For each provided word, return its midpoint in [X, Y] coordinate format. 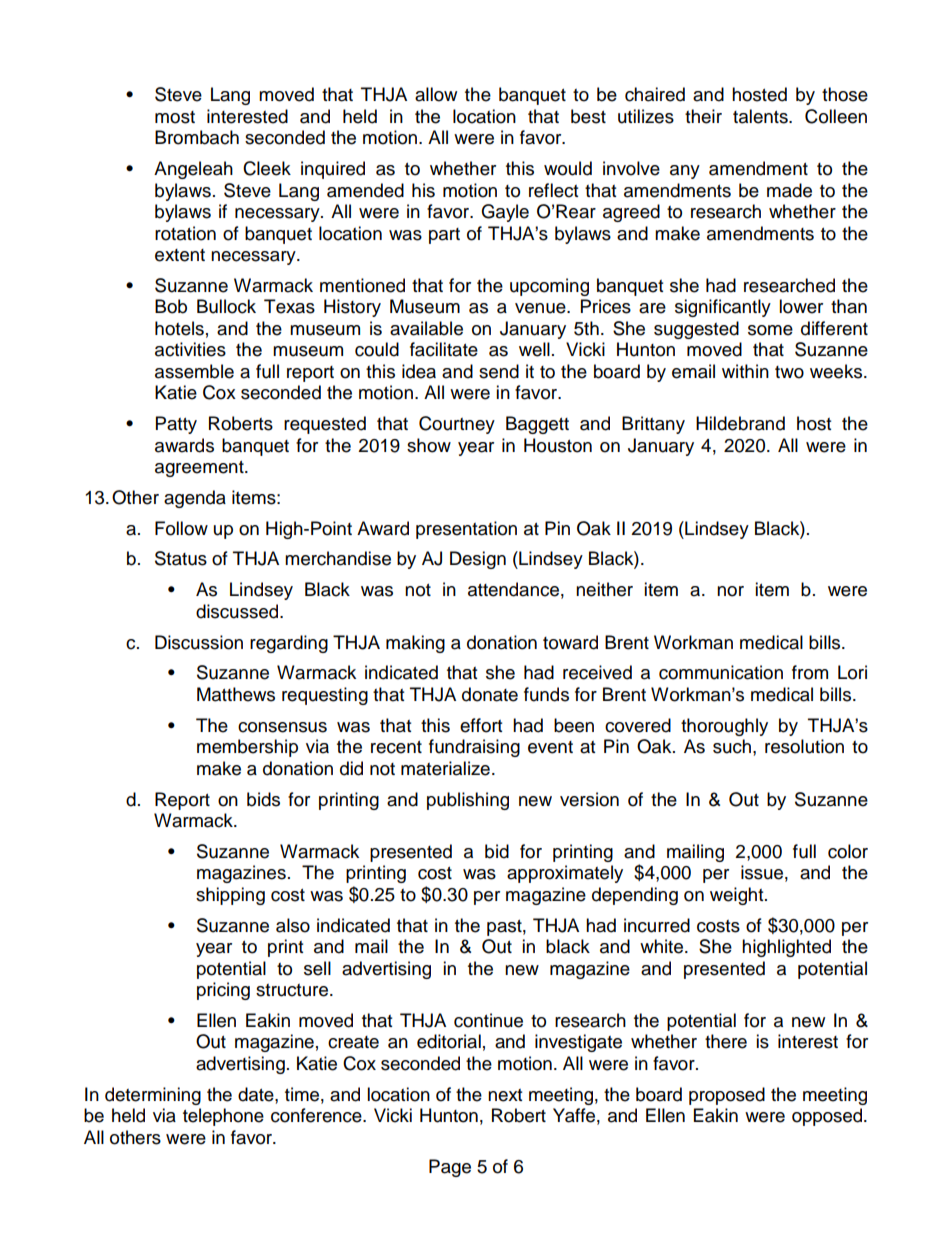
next [505, 1095]
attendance [513, 589]
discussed [238, 611]
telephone [223, 1117]
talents [761, 116]
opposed [827, 1117]
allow [436, 94]
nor [730, 591]
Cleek [267, 168]
